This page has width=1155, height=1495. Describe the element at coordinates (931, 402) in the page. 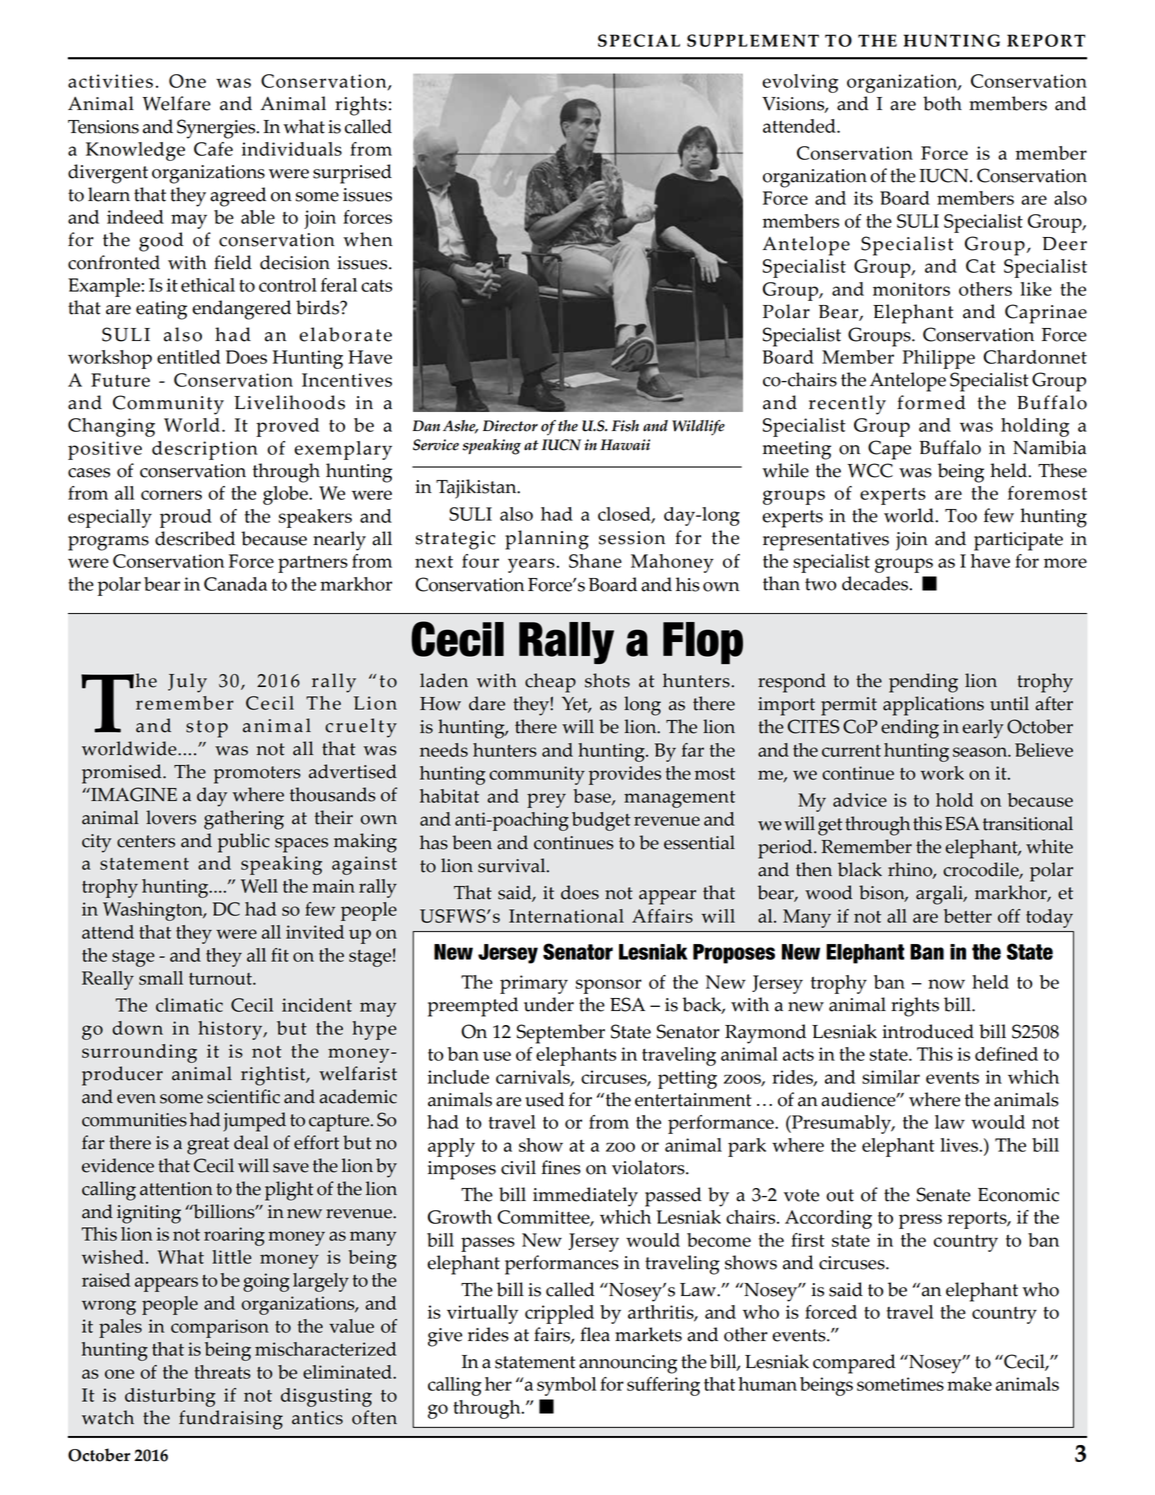

I see `formed` at that location.
